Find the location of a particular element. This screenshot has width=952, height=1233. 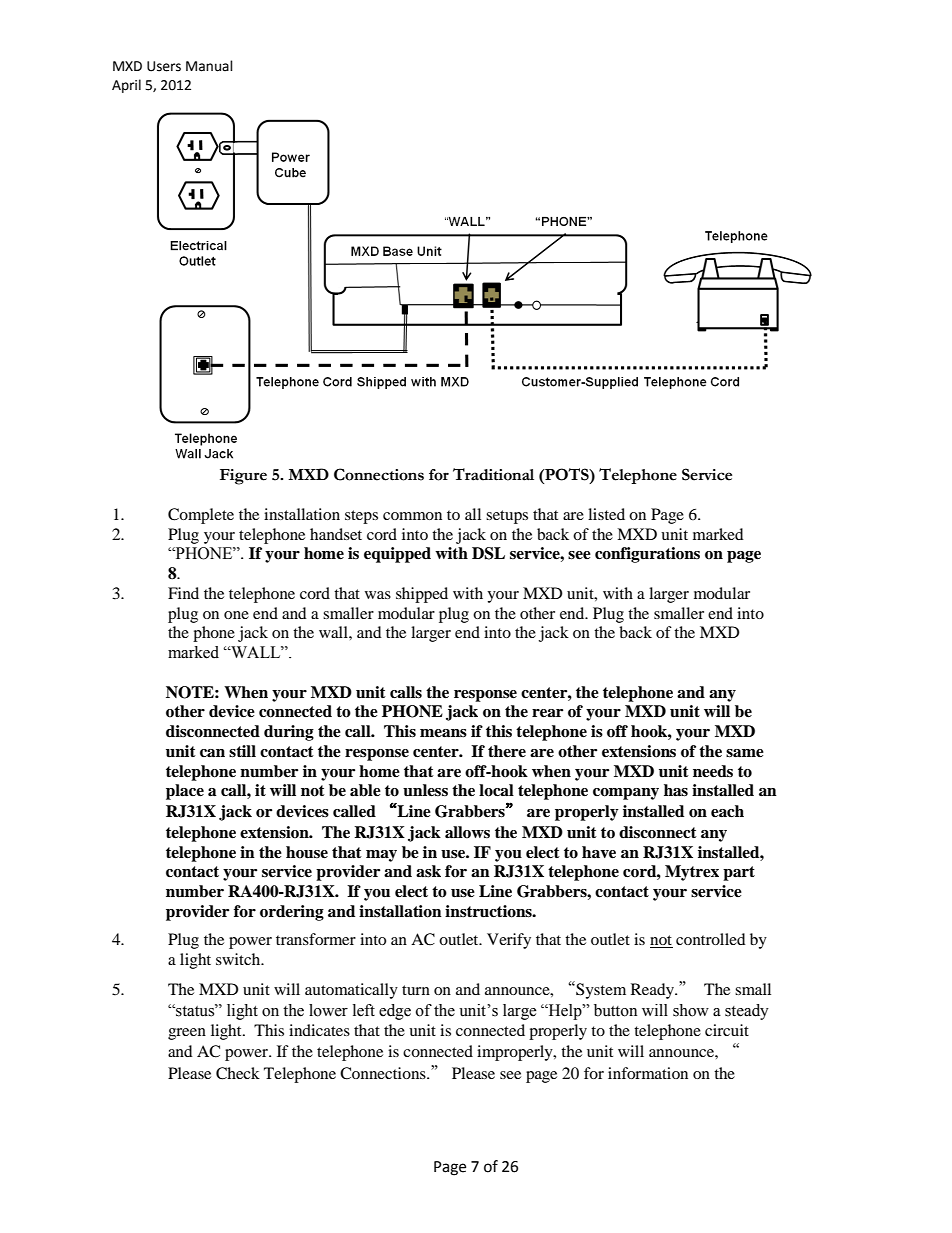

Manual is located at coordinates (209, 66).
